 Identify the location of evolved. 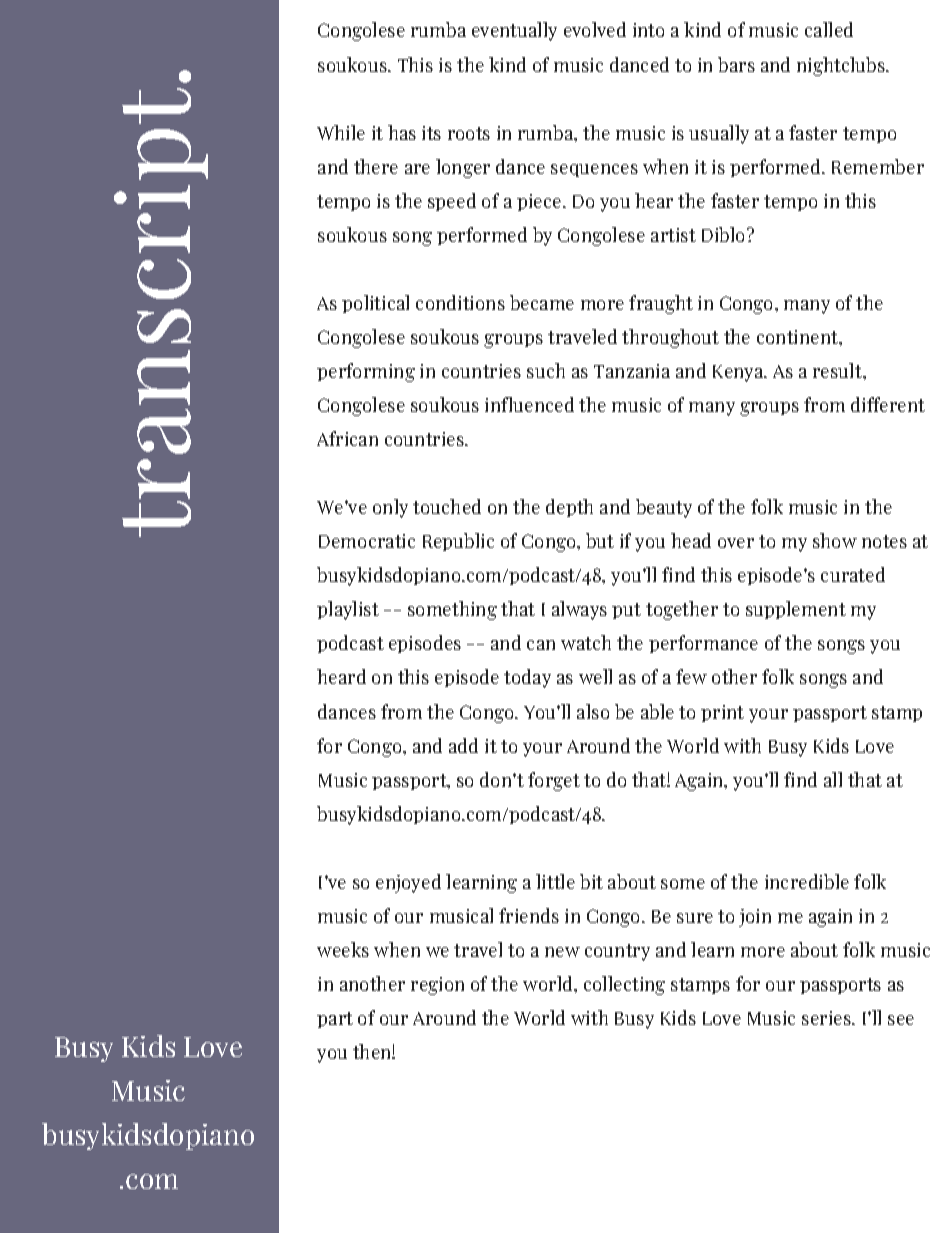
(595, 29).
